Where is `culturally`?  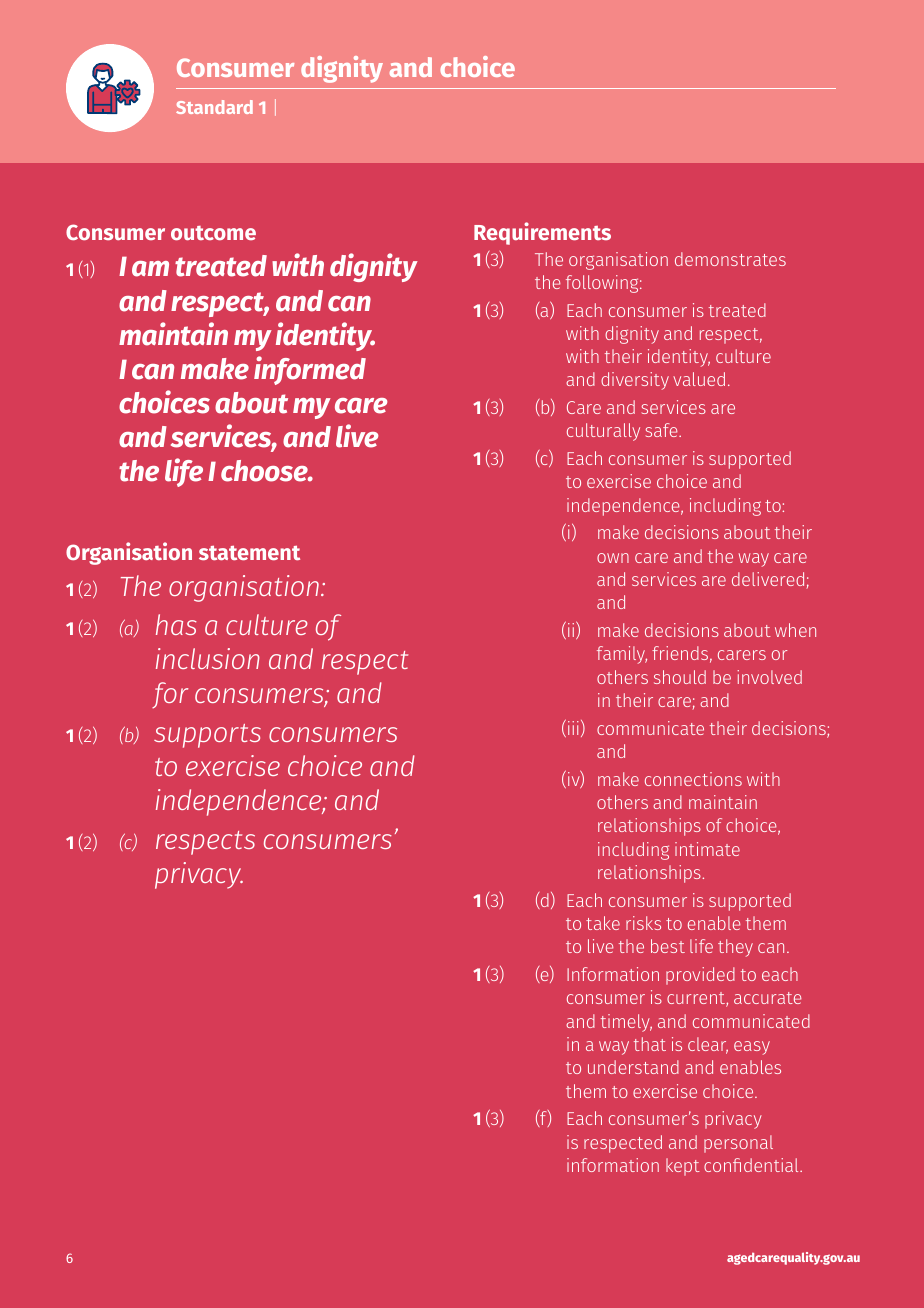 culturally is located at coordinates (603, 432).
